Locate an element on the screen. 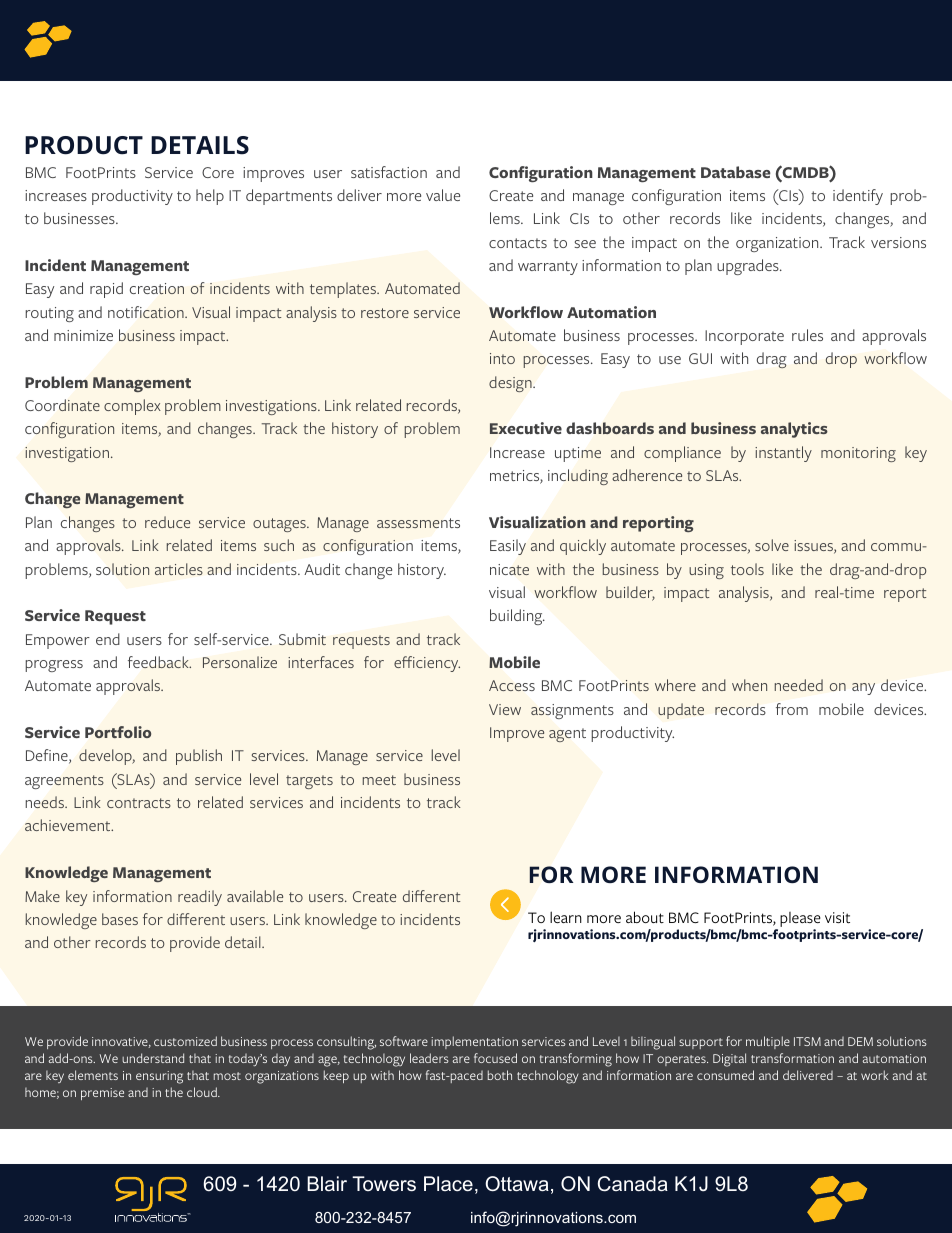 The image size is (952, 1233). contracts is located at coordinates (139, 803).
